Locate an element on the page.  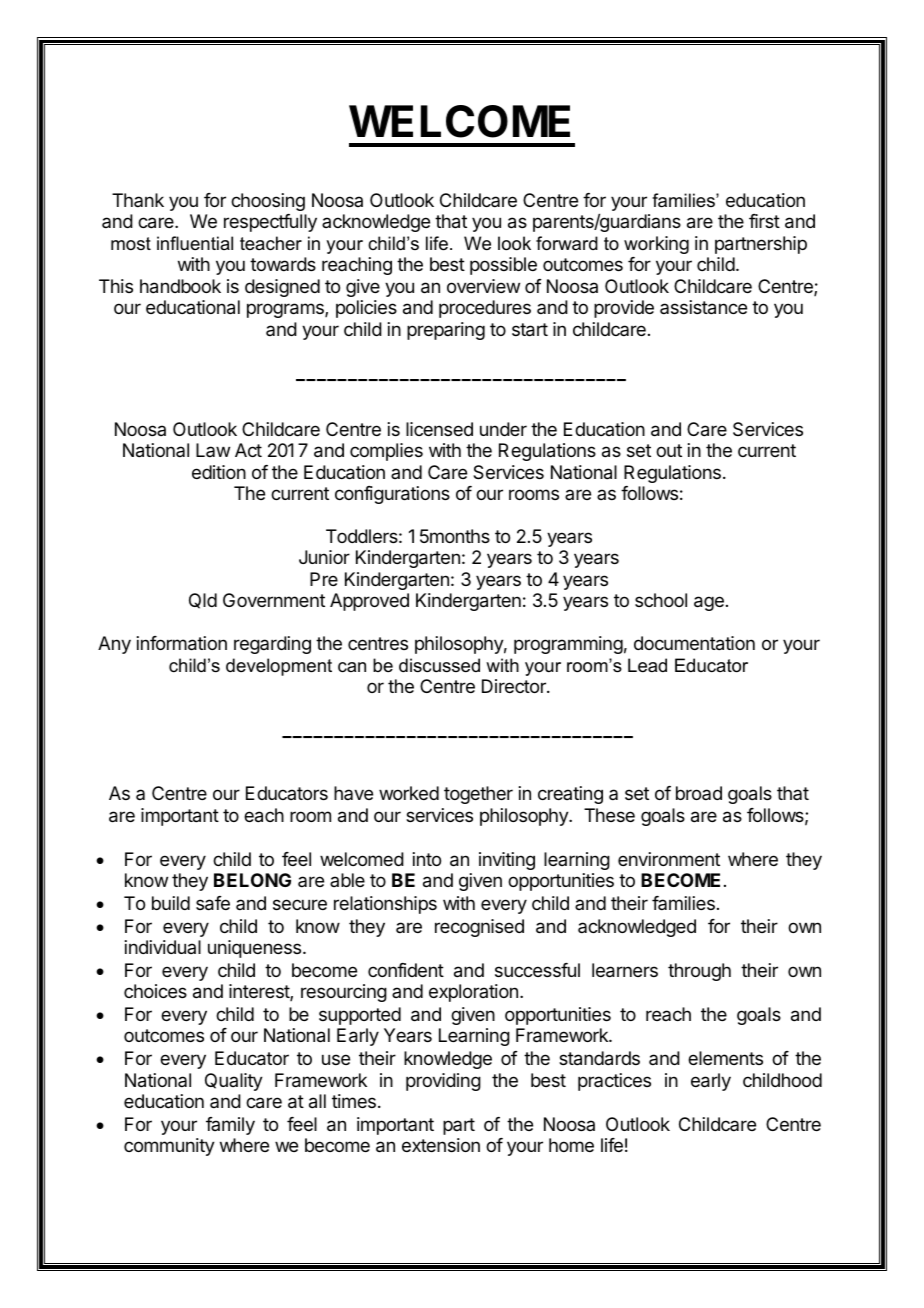
possible is located at coordinates (503, 266).
